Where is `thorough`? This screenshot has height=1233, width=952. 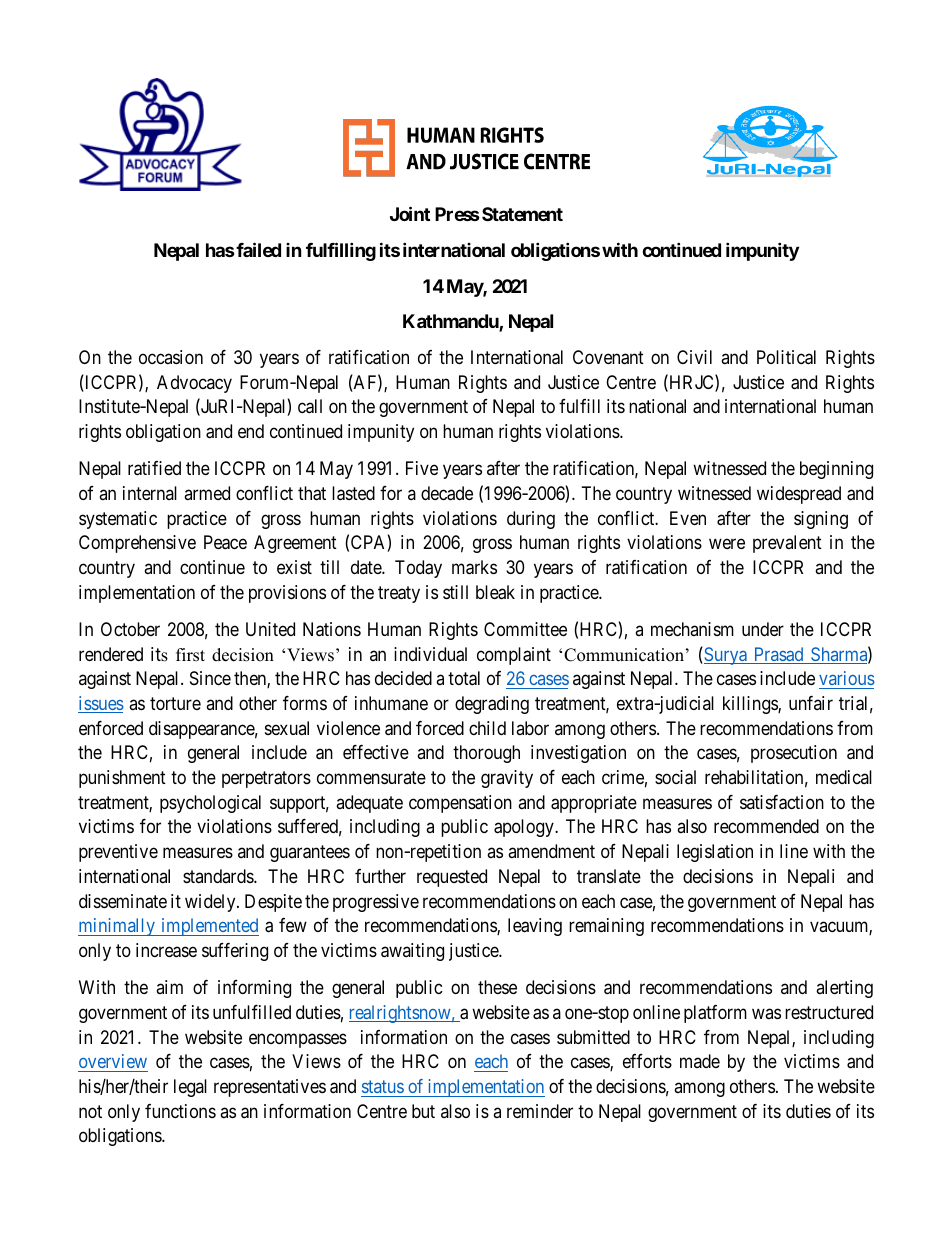 thorough is located at coordinates (486, 754).
